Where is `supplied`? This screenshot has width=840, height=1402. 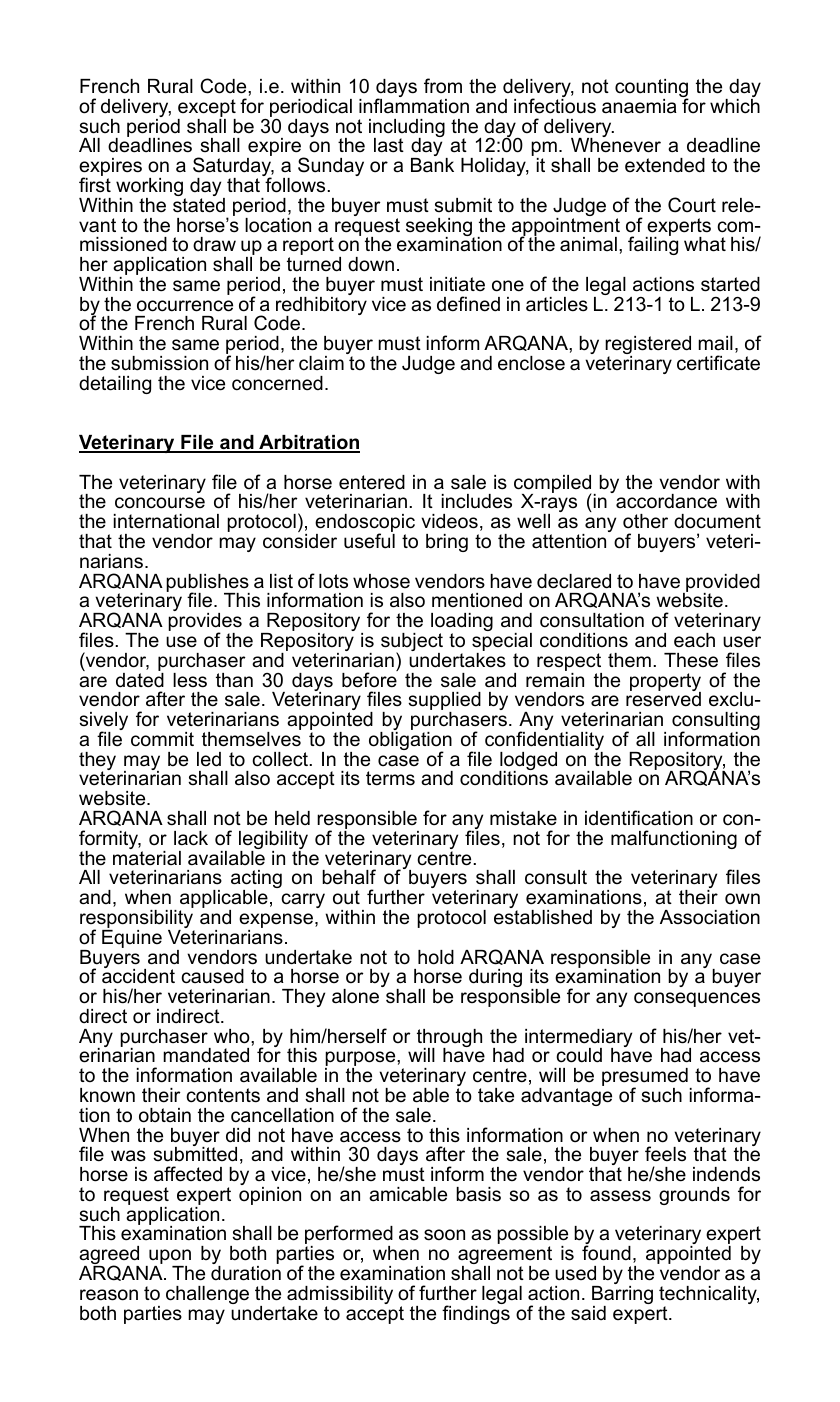 supplied is located at coordinates (444, 702).
